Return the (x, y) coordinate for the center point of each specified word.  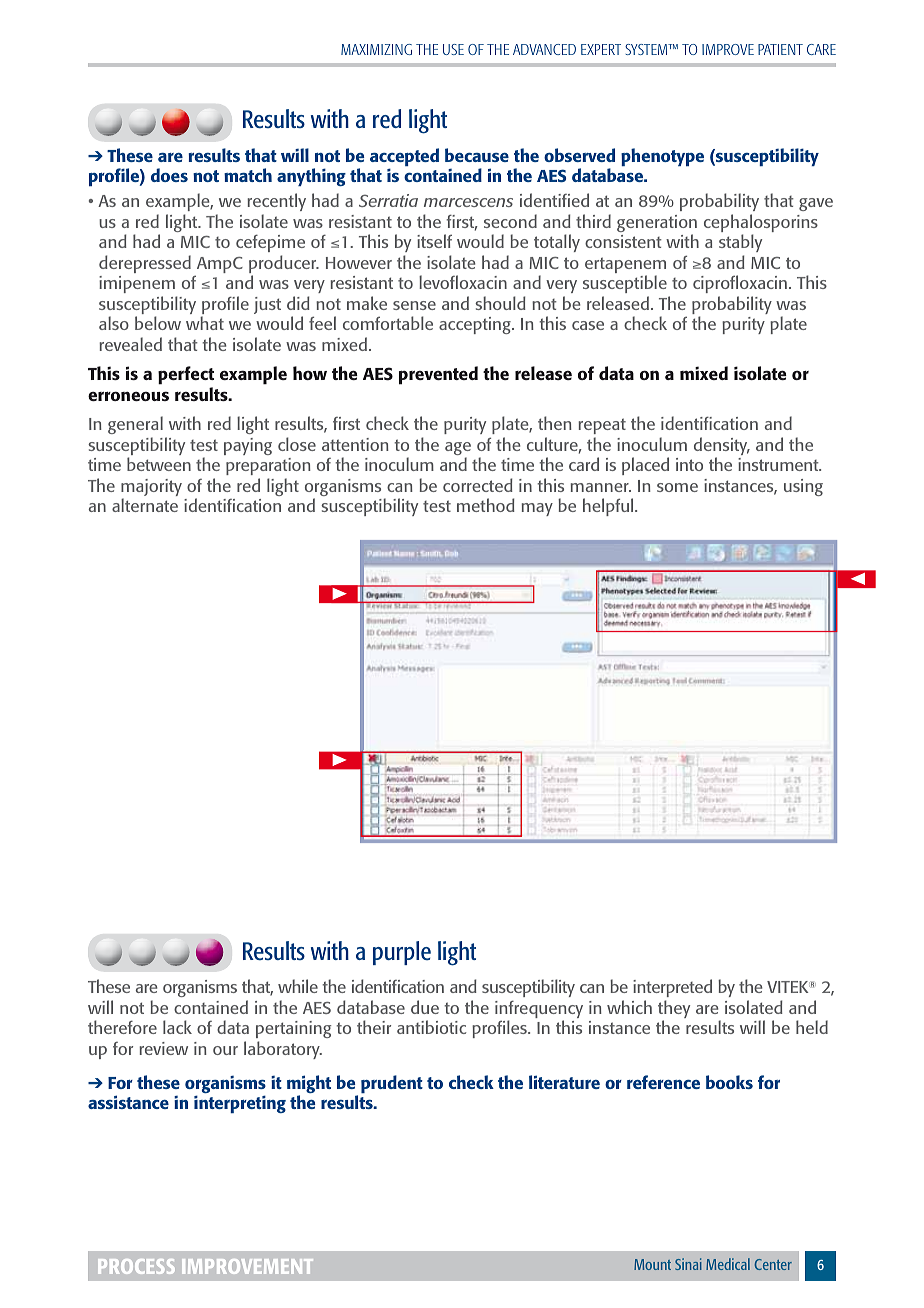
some (677, 487)
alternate (145, 505)
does (169, 175)
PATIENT (780, 49)
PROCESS (136, 1266)
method (486, 505)
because (477, 155)
